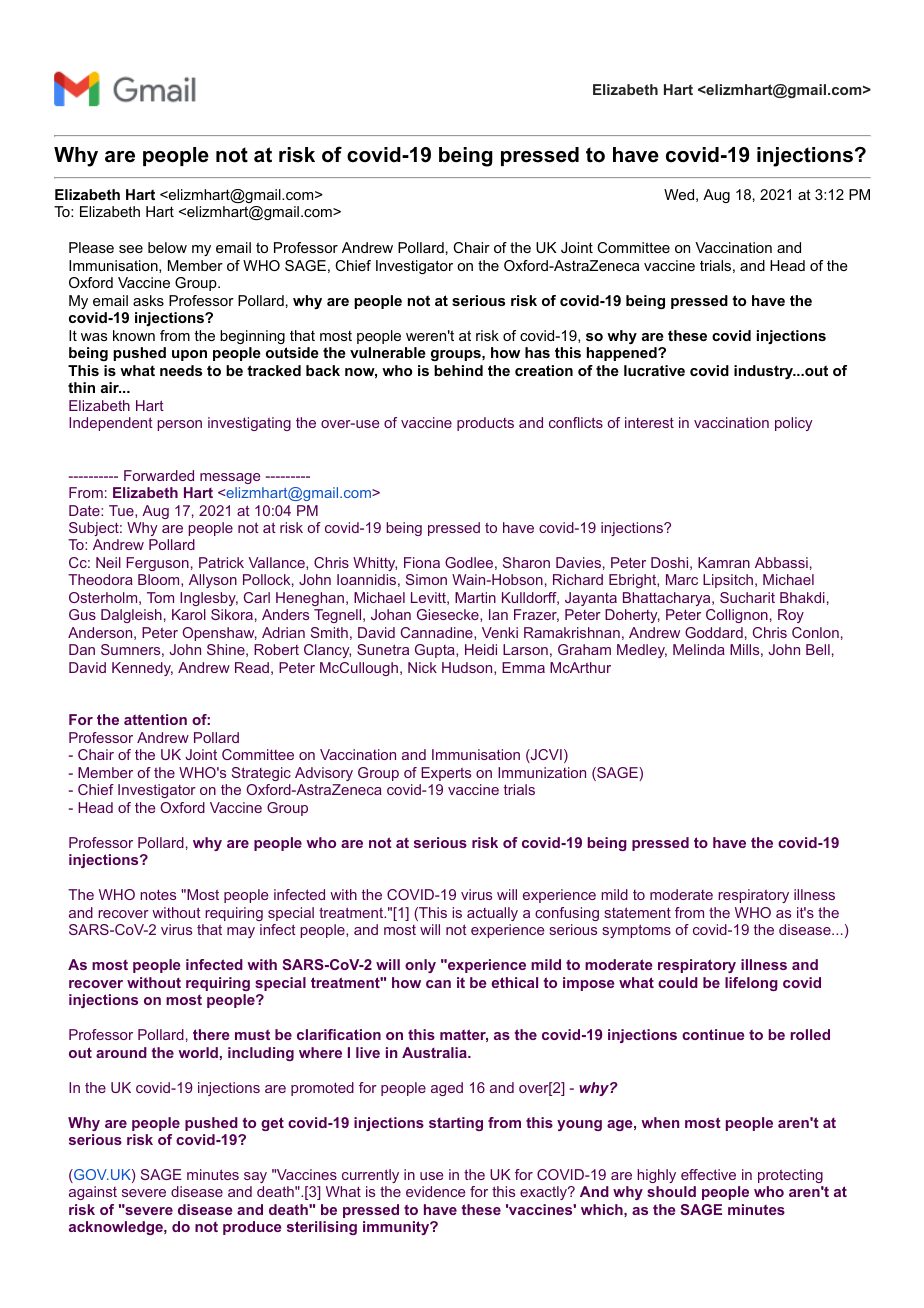  I want to click on Experts, so click(446, 774).
